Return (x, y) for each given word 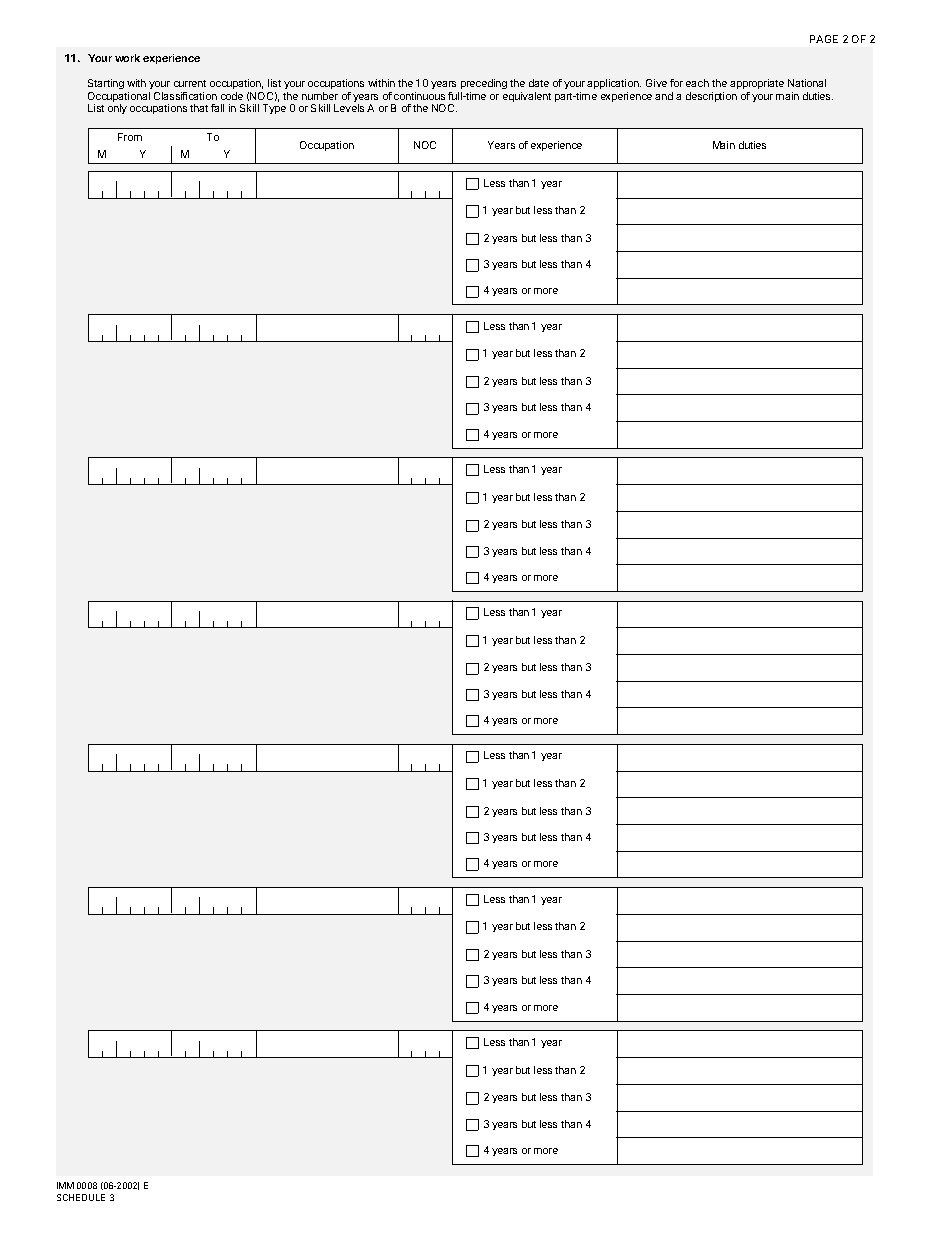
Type (274, 109)
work (127, 58)
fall (217, 108)
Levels (349, 108)
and (664, 96)
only (117, 109)
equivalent (527, 97)
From (130, 137)
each (697, 83)
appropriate (757, 84)
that (199, 108)
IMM (65, 1185)
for (676, 83)
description (711, 97)
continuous (419, 96)
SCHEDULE (81, 1197)
